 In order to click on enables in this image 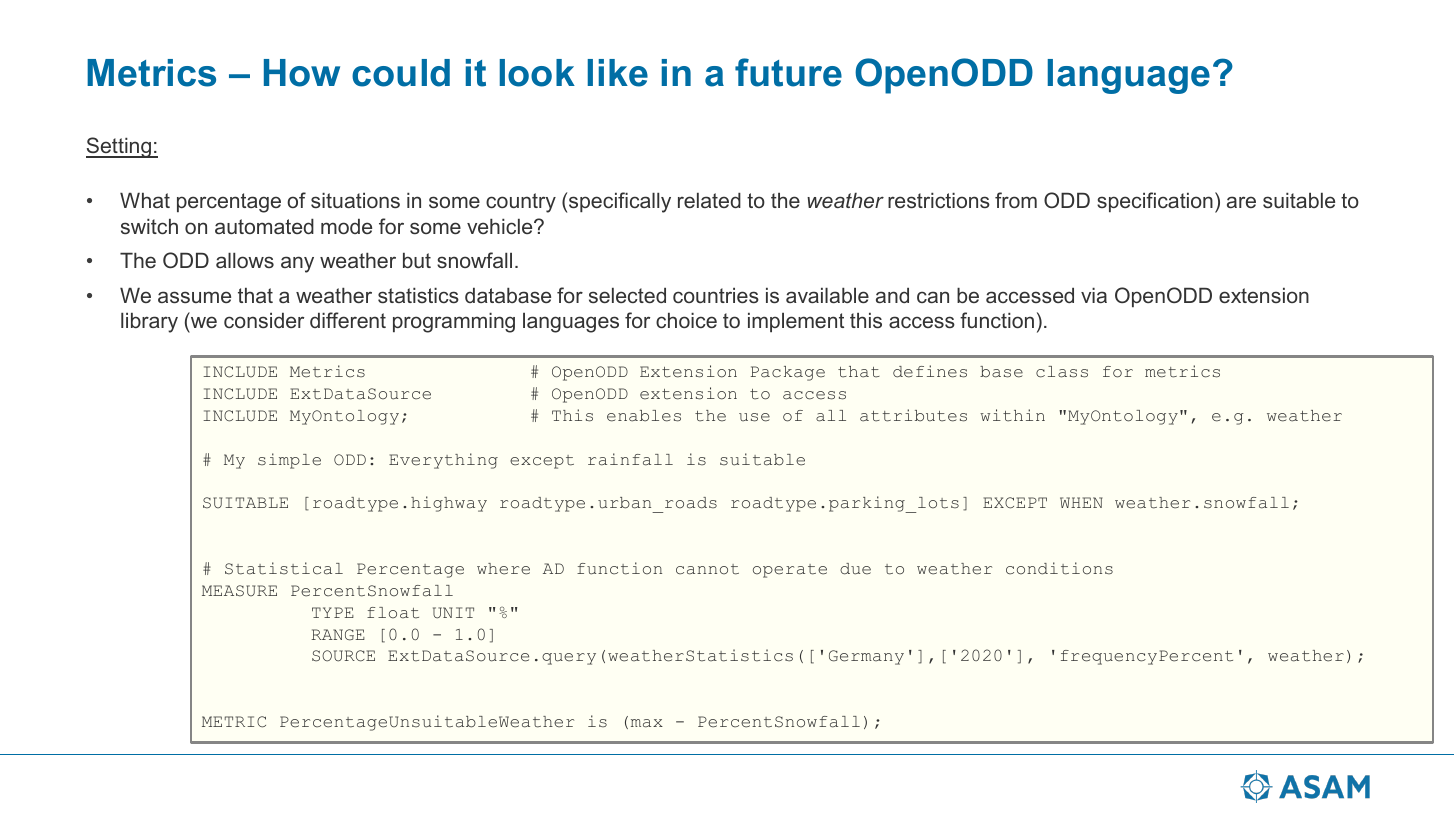, I will do `click(644, 416)`.
